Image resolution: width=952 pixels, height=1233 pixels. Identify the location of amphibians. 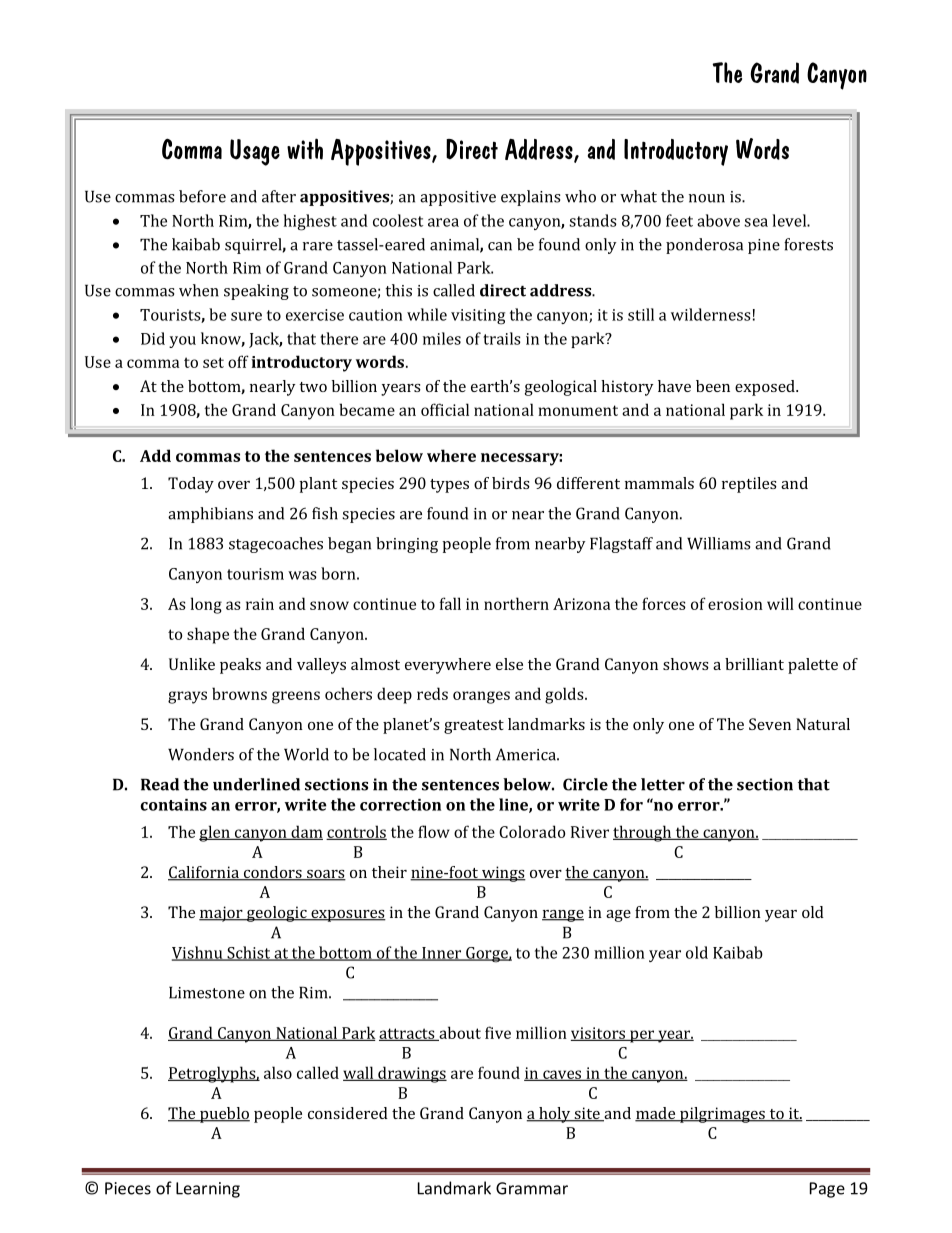
(210, 515).
